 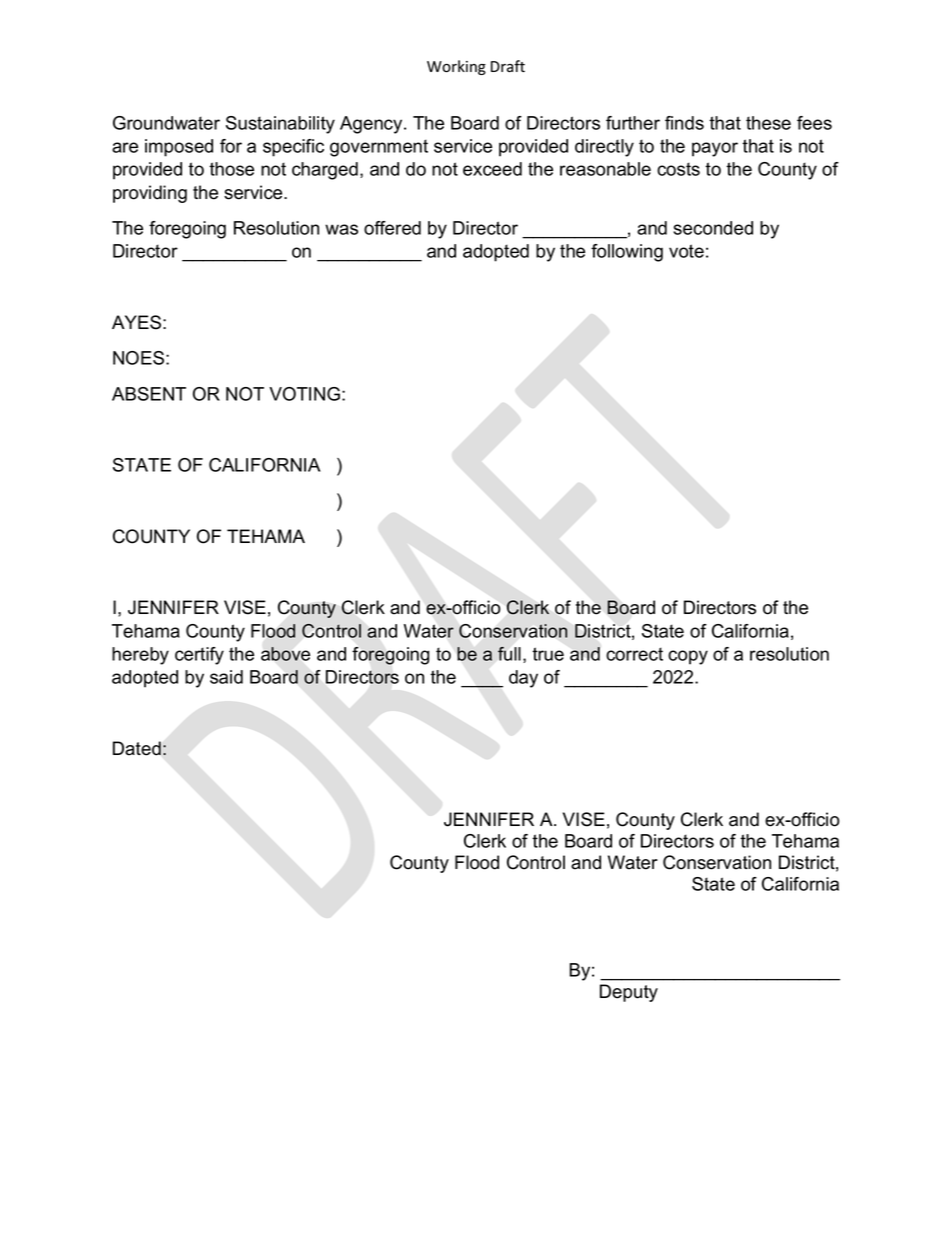 What do you see at coordinates (548, 654) in the screenshot?
I see `true` at bounding box center [548, 654].
